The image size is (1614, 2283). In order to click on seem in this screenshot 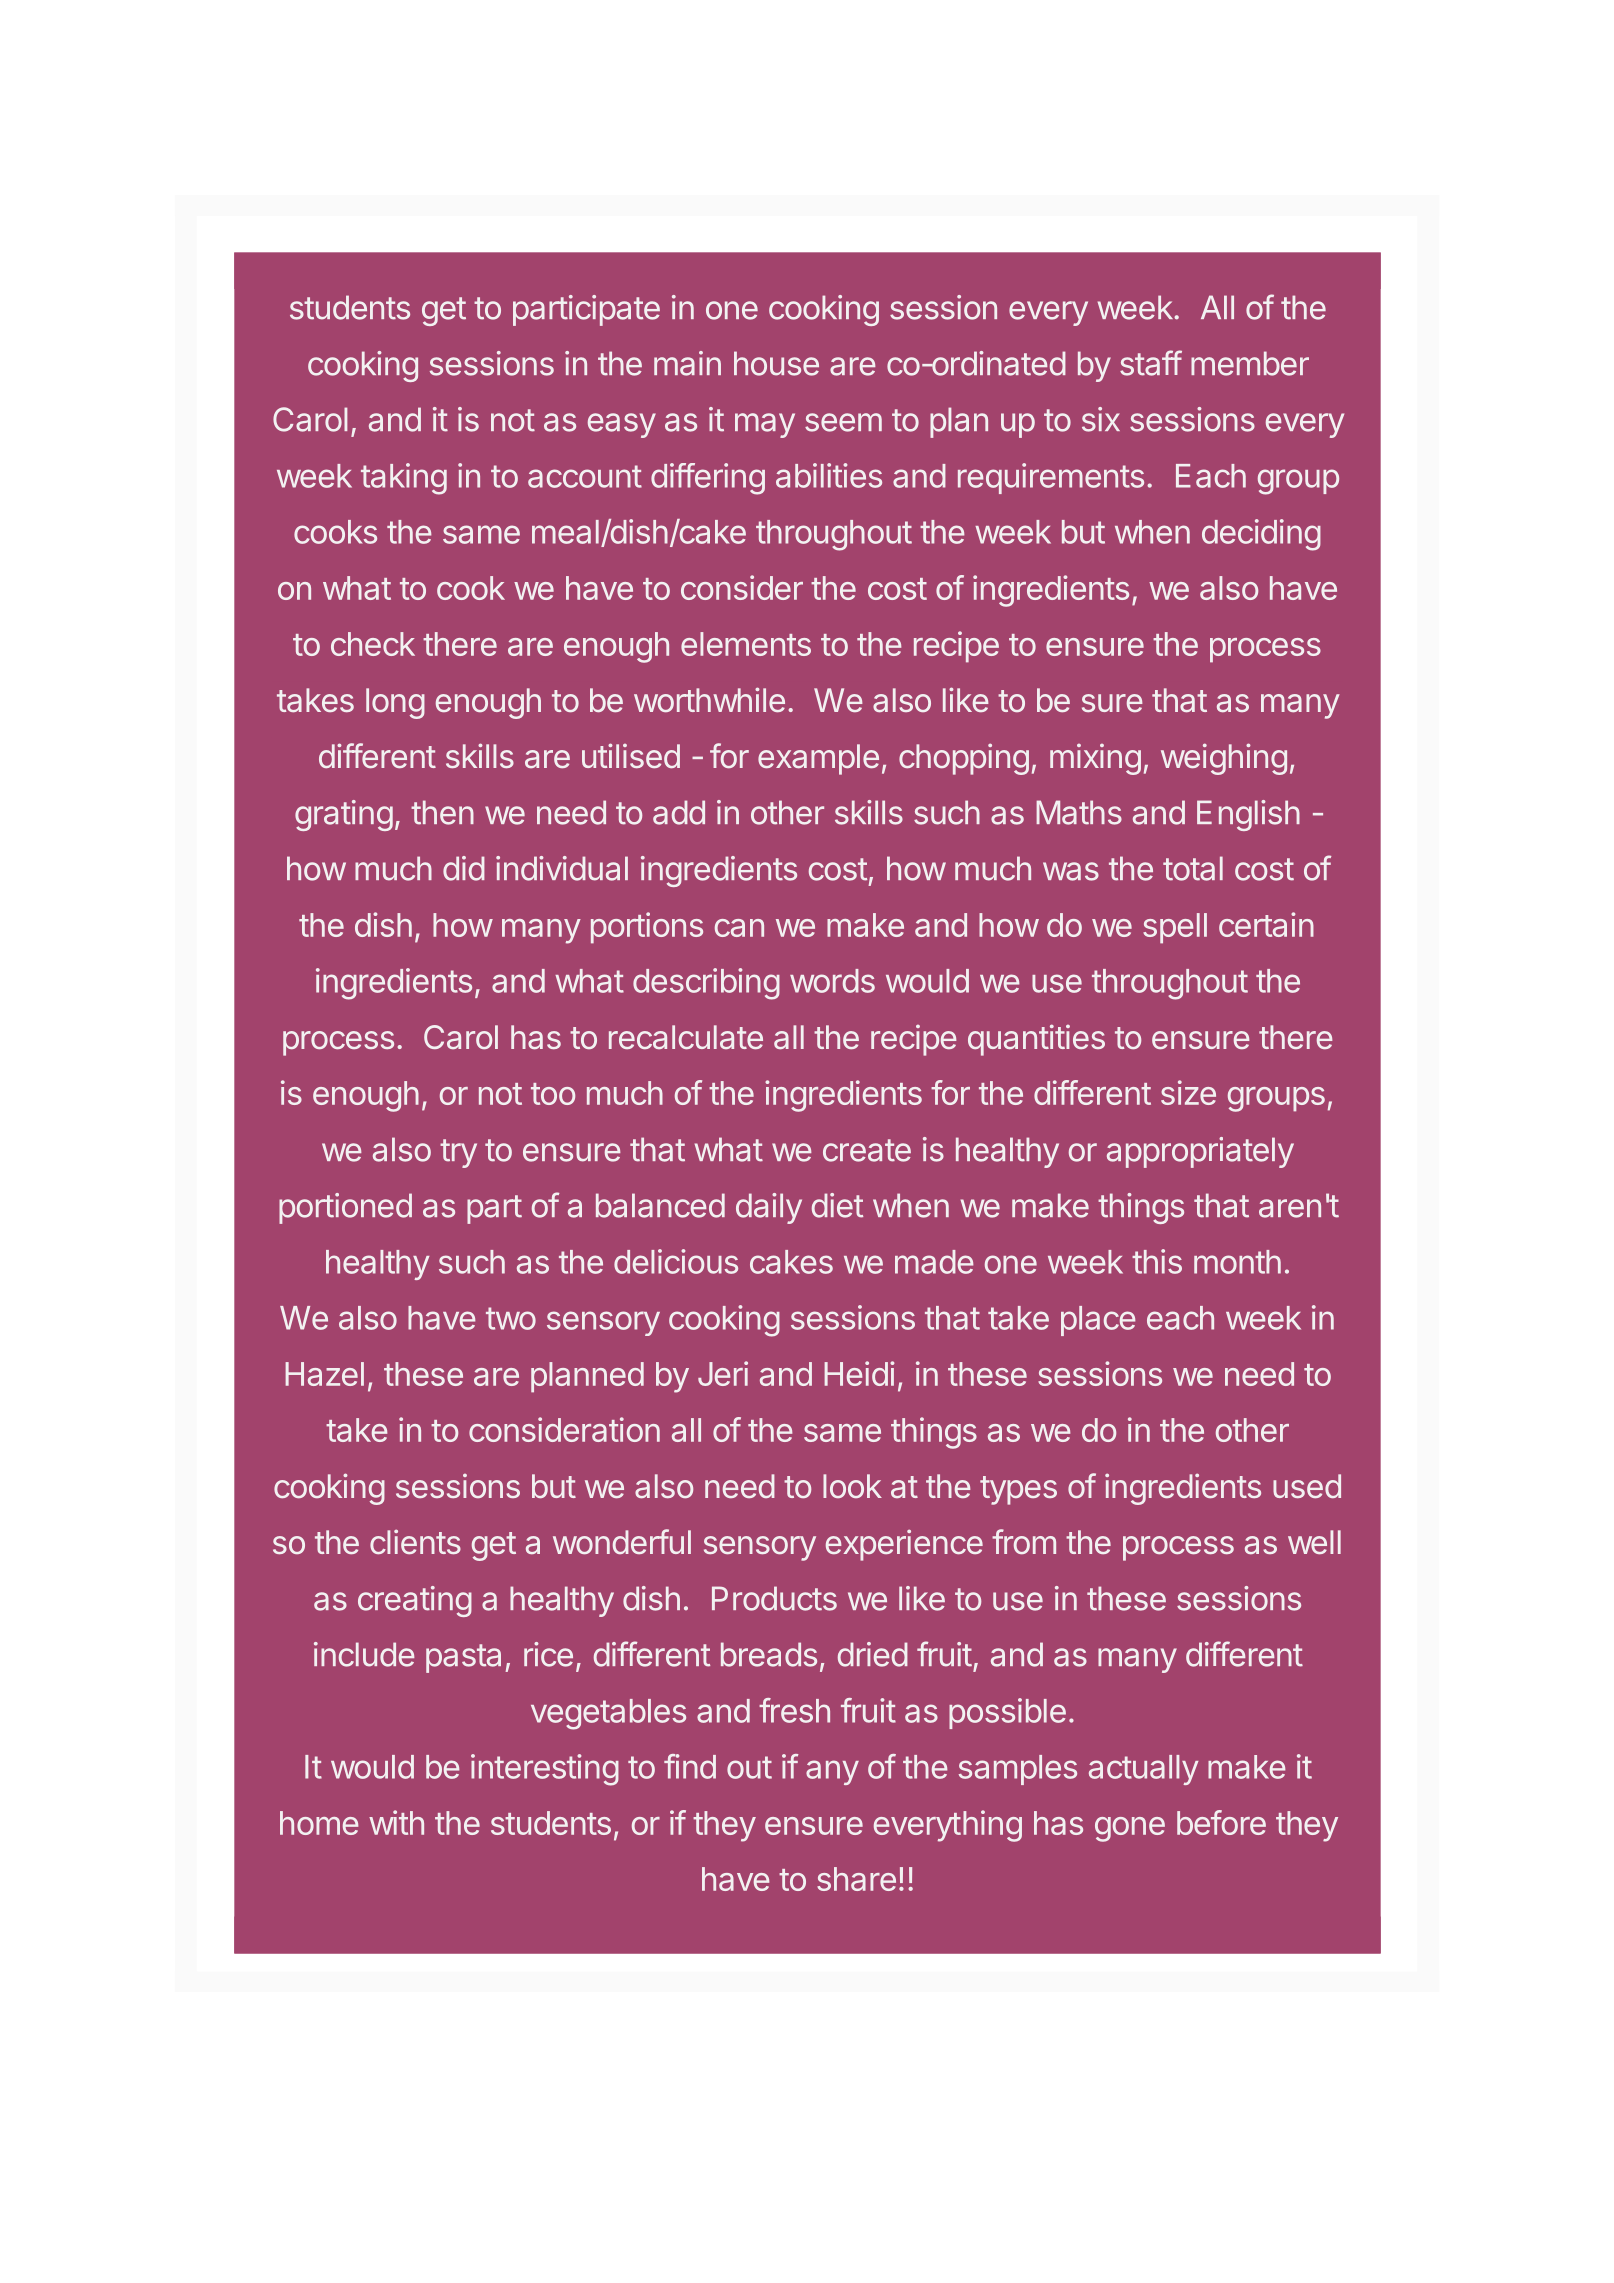, I will do `click(843, 422)`.
